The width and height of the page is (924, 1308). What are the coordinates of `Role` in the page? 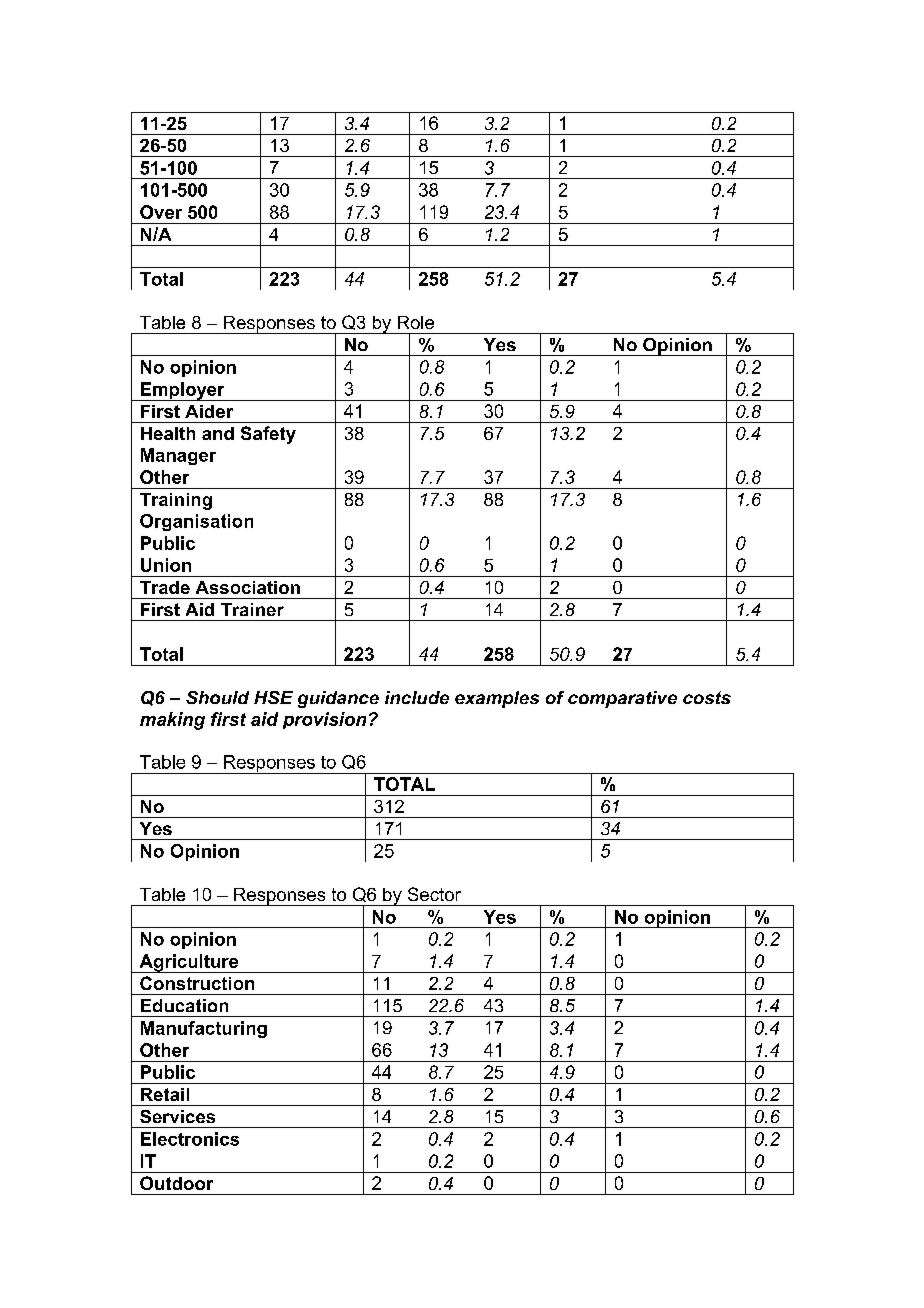 It's located at (416, 322).
